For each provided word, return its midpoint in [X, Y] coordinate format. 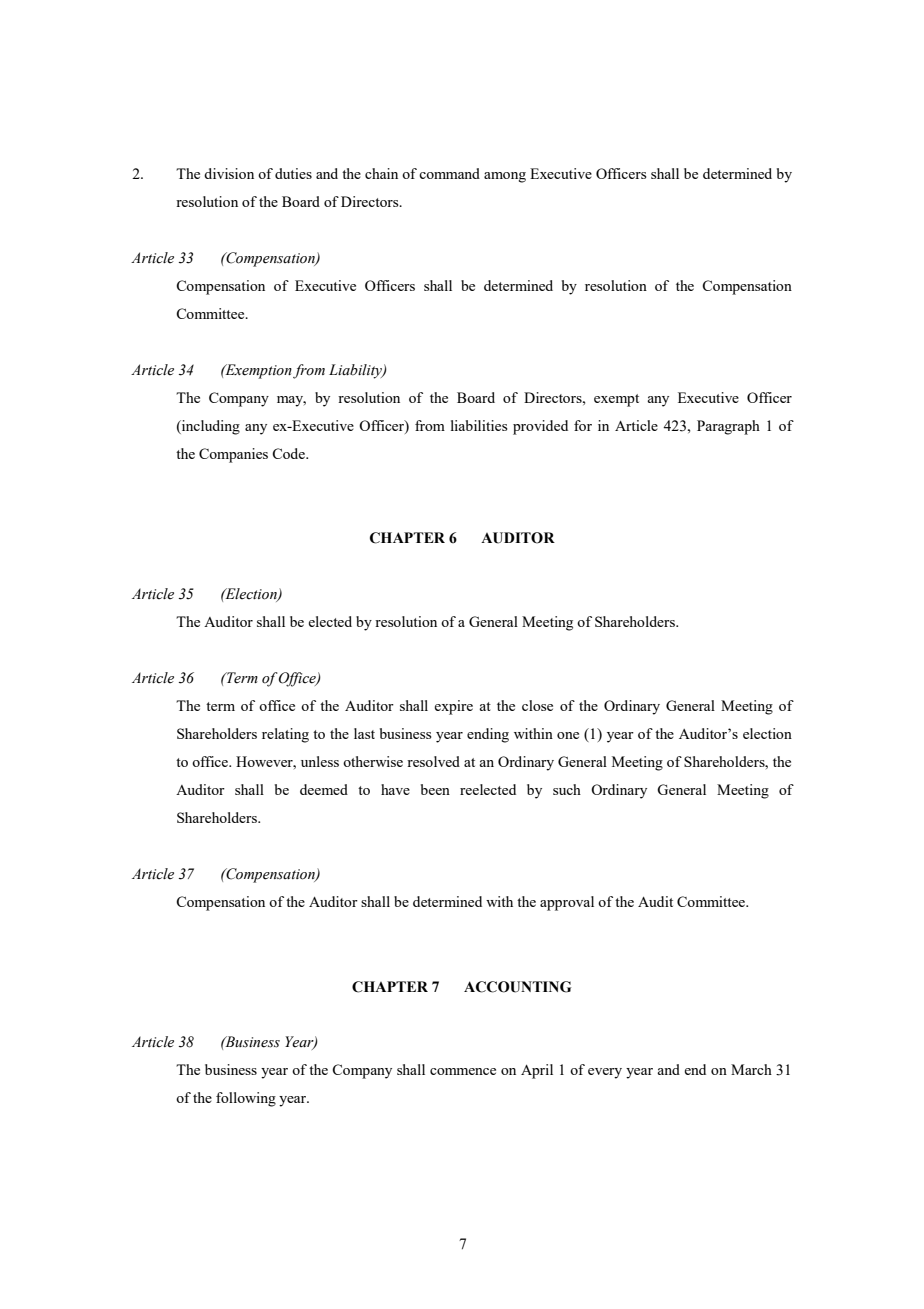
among [505, 177]
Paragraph [728, 427]
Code [289, 453]
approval [567, 903]
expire [453, 707]
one [568, 735]
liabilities [479, 425]
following [246, 1099]
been [435, 789]
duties [293, 173]
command [449, 173]
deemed [324, 789]
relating [285, 735]
